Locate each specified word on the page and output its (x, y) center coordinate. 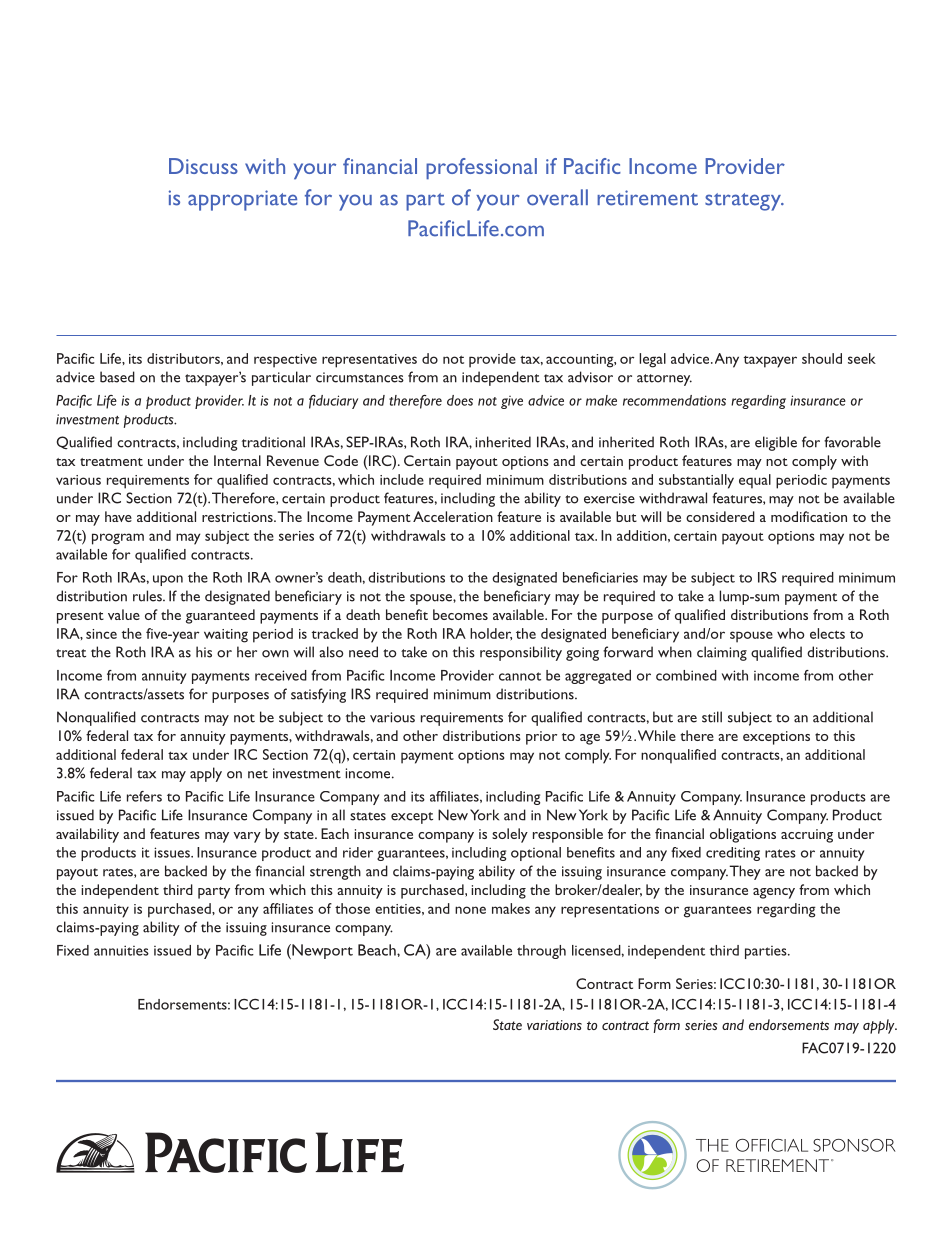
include (402, 479)
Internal (237, 460)
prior (541, 738)
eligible (776, 443)
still (712, 717)
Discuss (203, 166)
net (258, 774)
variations (554, 1025)
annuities (121, 950)
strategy (744, 202)
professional (481, 169)
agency (774, 893)
